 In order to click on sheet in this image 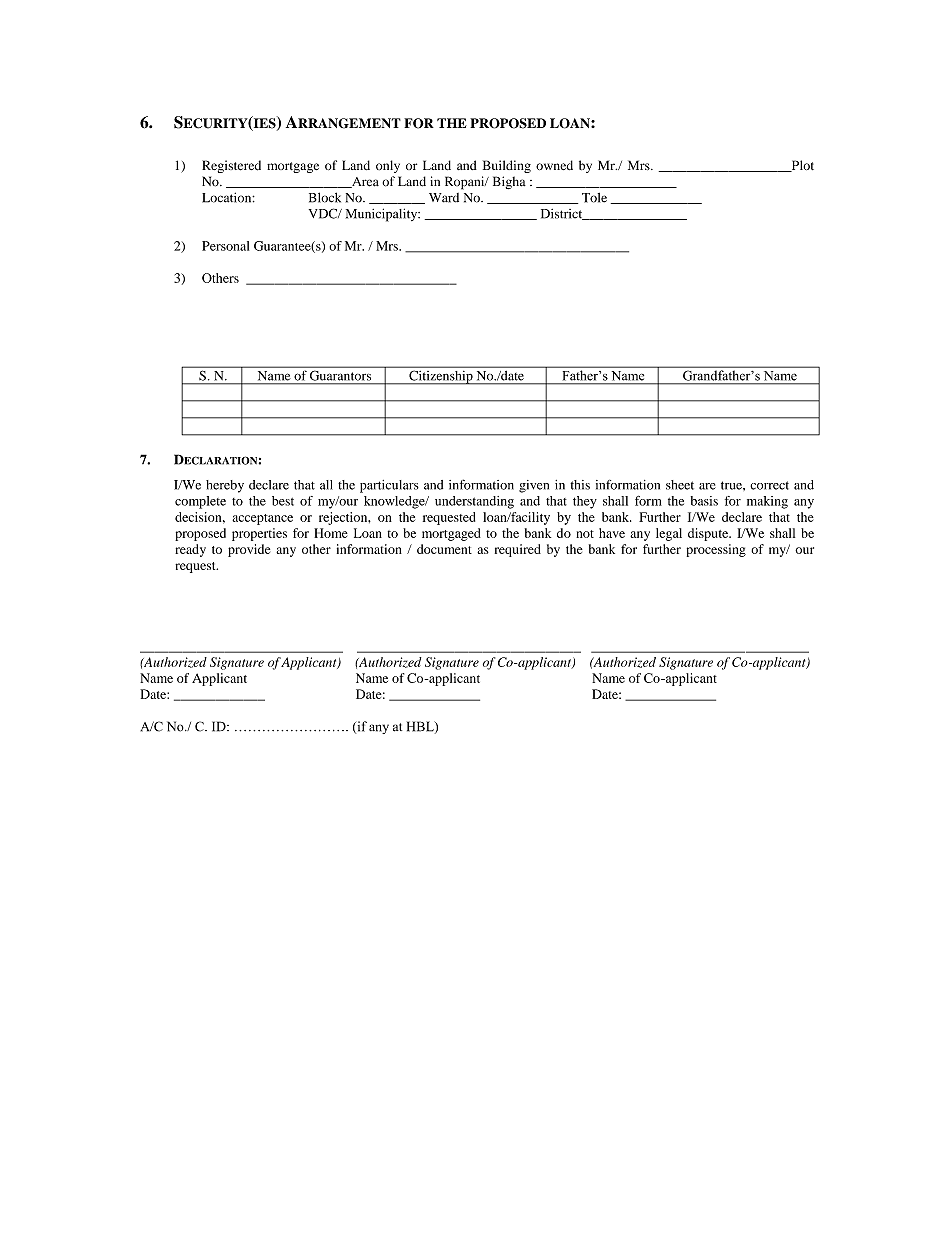, I will do `click(680, 485)`.
